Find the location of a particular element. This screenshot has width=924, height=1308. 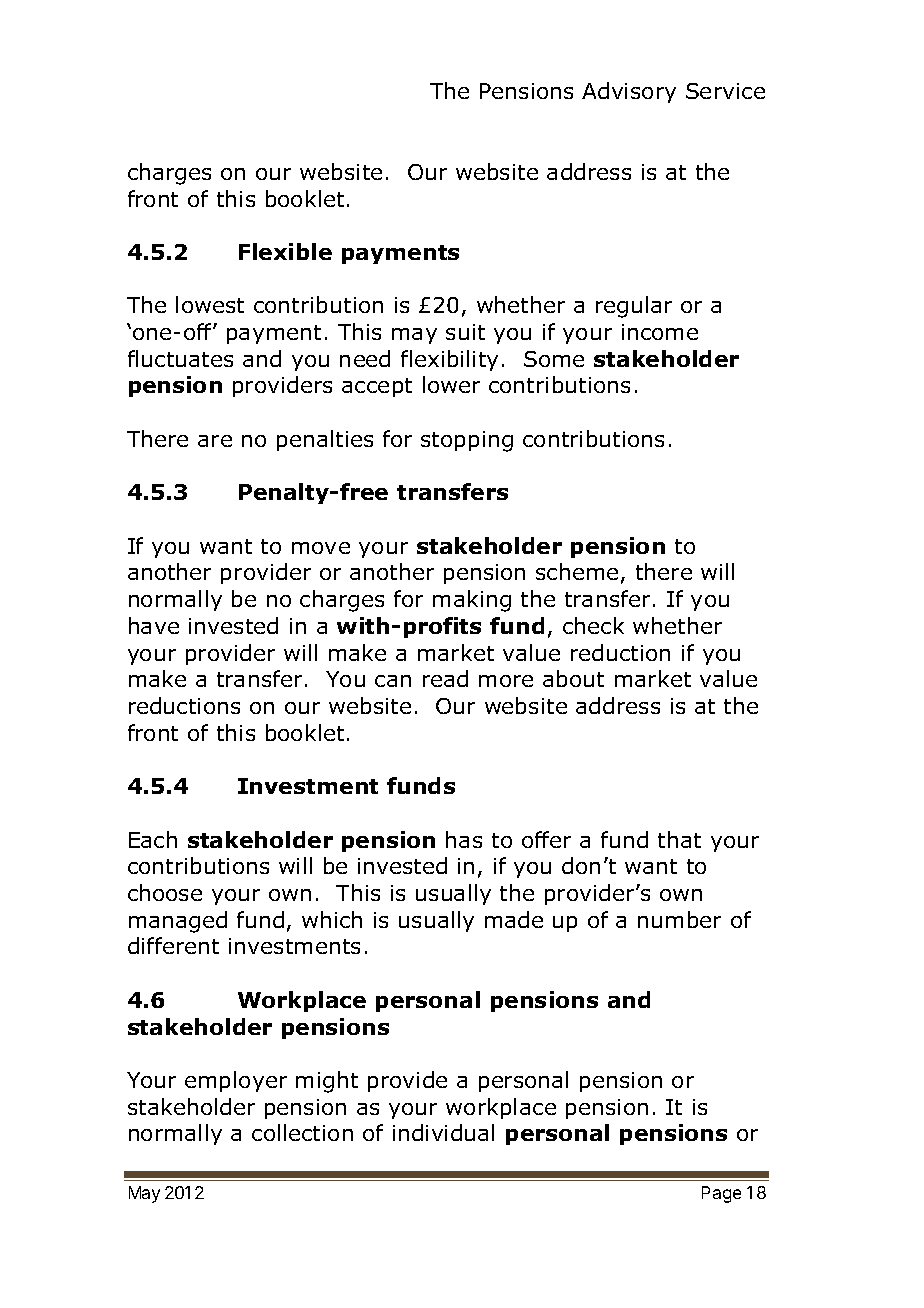

Page is located at coordinates (721, 1194).
